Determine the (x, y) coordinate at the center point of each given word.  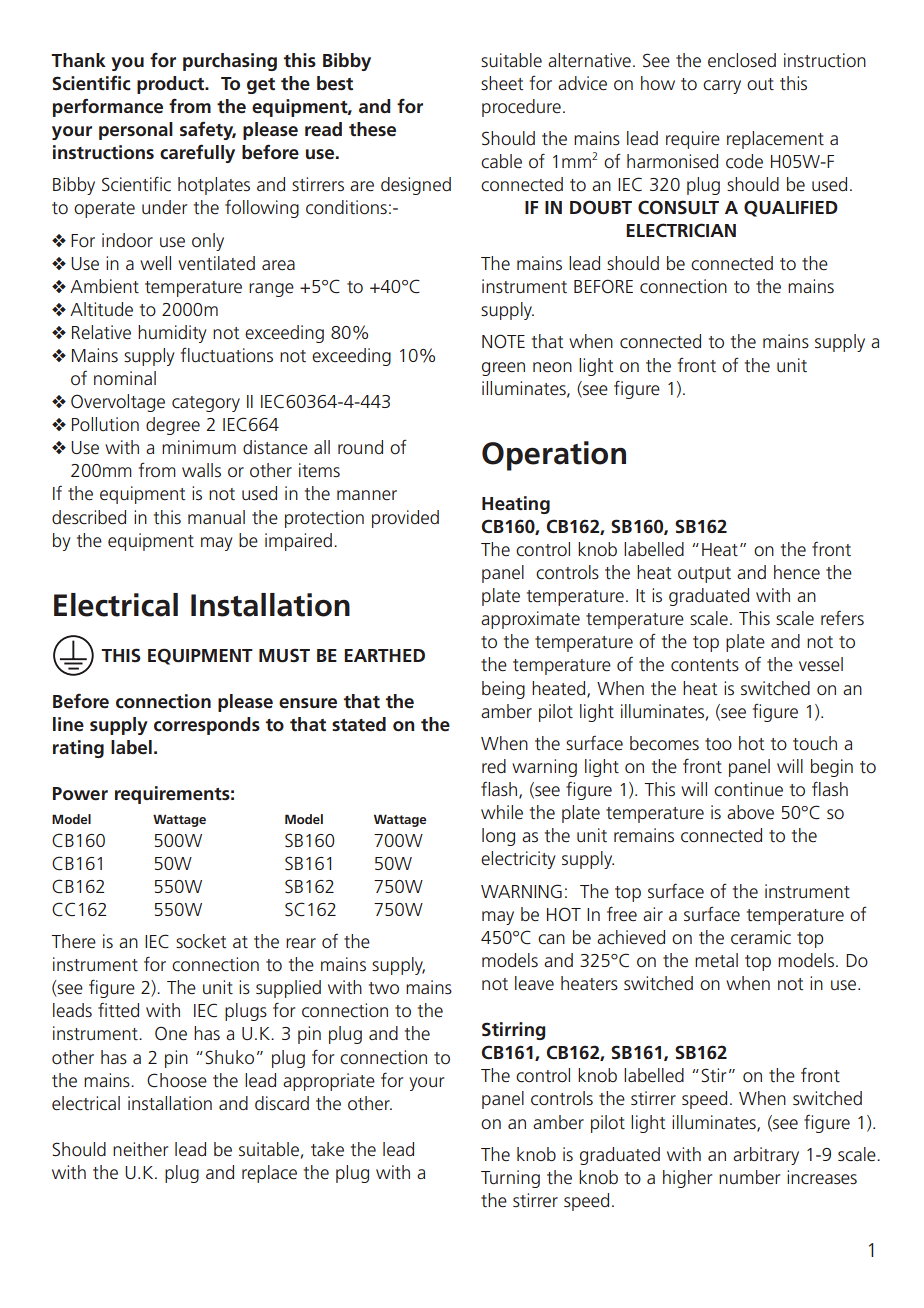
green (503, 369)
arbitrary (766, 1156)
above (750, 812)
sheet (502, 83)
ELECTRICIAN (681, 230)
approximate (530, 620)
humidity (172, 334)
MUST (284, 655)
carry (722, 87)
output (704, 575)
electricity (518, 860)
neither (140, 1149)
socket (201, 941)
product (172, 85)
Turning (510, 1179)
